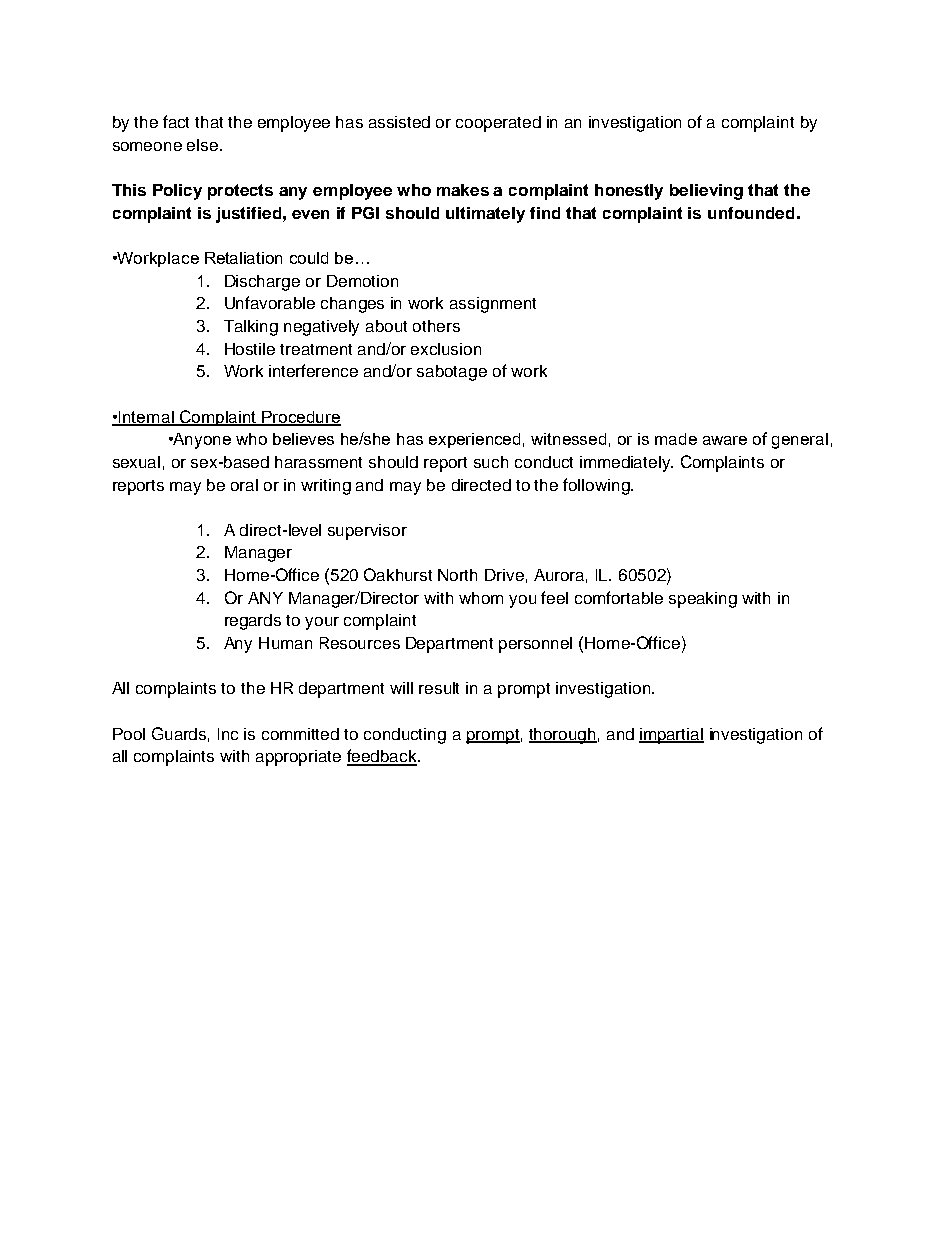  Describe the element at coordinates (204, 145) in the screenshot. I see `else` at that location.
